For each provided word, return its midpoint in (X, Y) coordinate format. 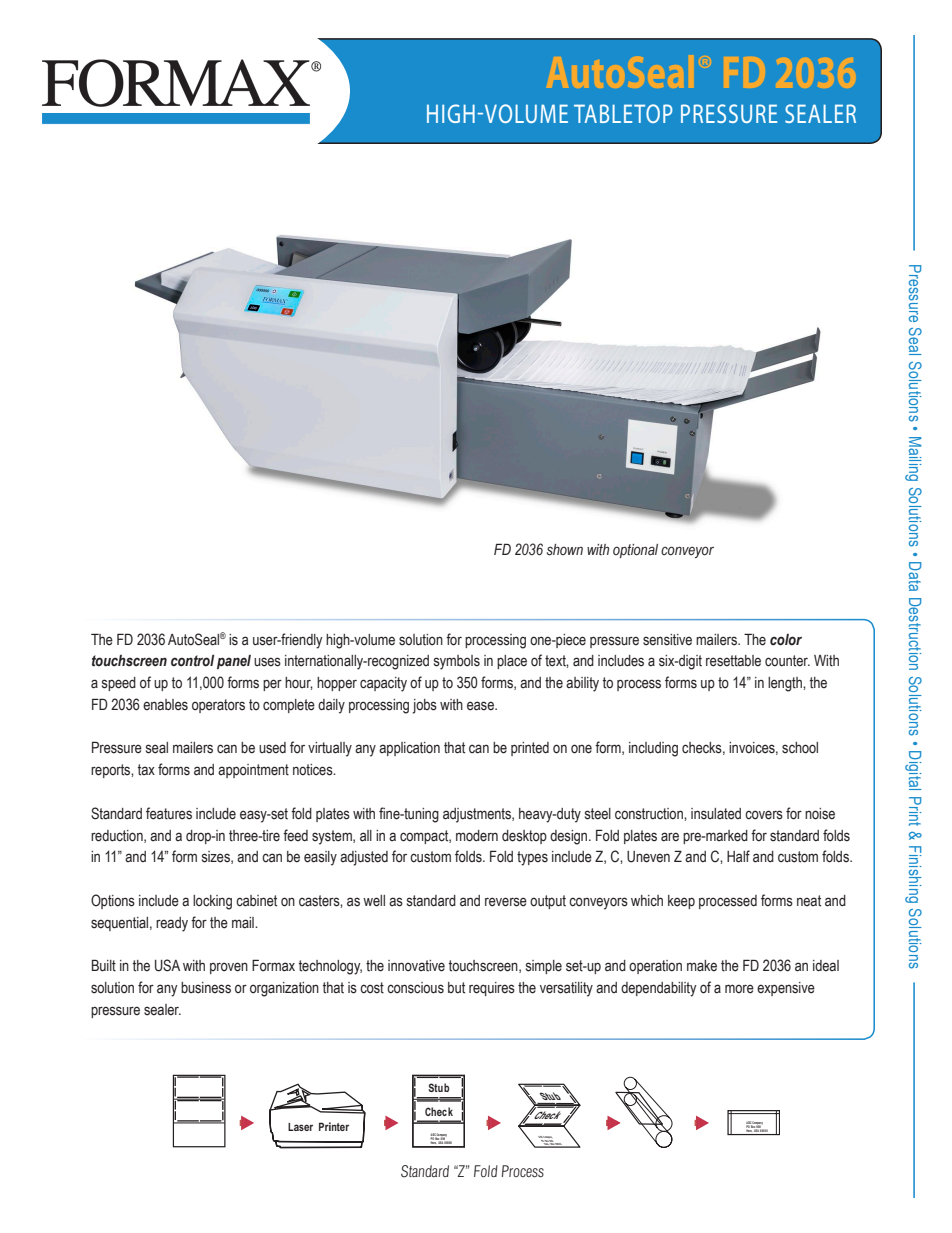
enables (165, 705)
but (456, 988)
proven (229, 968)
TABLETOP (623, 113)
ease (481, 706)
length (786, 684)
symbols (457, 662)
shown (565, 550)
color (786, 640)
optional (635, 551)
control (192, 661)
